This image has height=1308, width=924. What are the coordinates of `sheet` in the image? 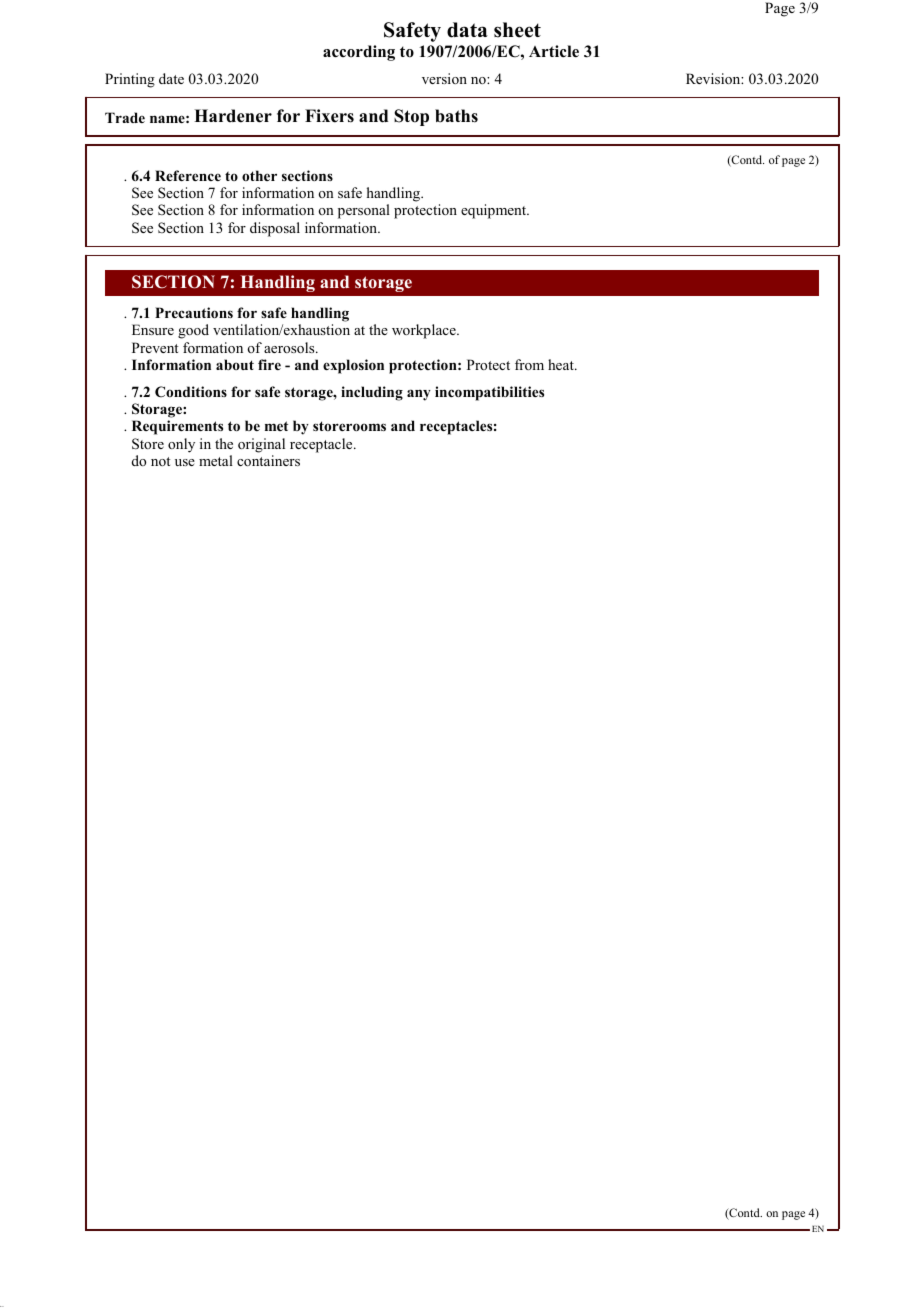 It's located at (517, 30).
